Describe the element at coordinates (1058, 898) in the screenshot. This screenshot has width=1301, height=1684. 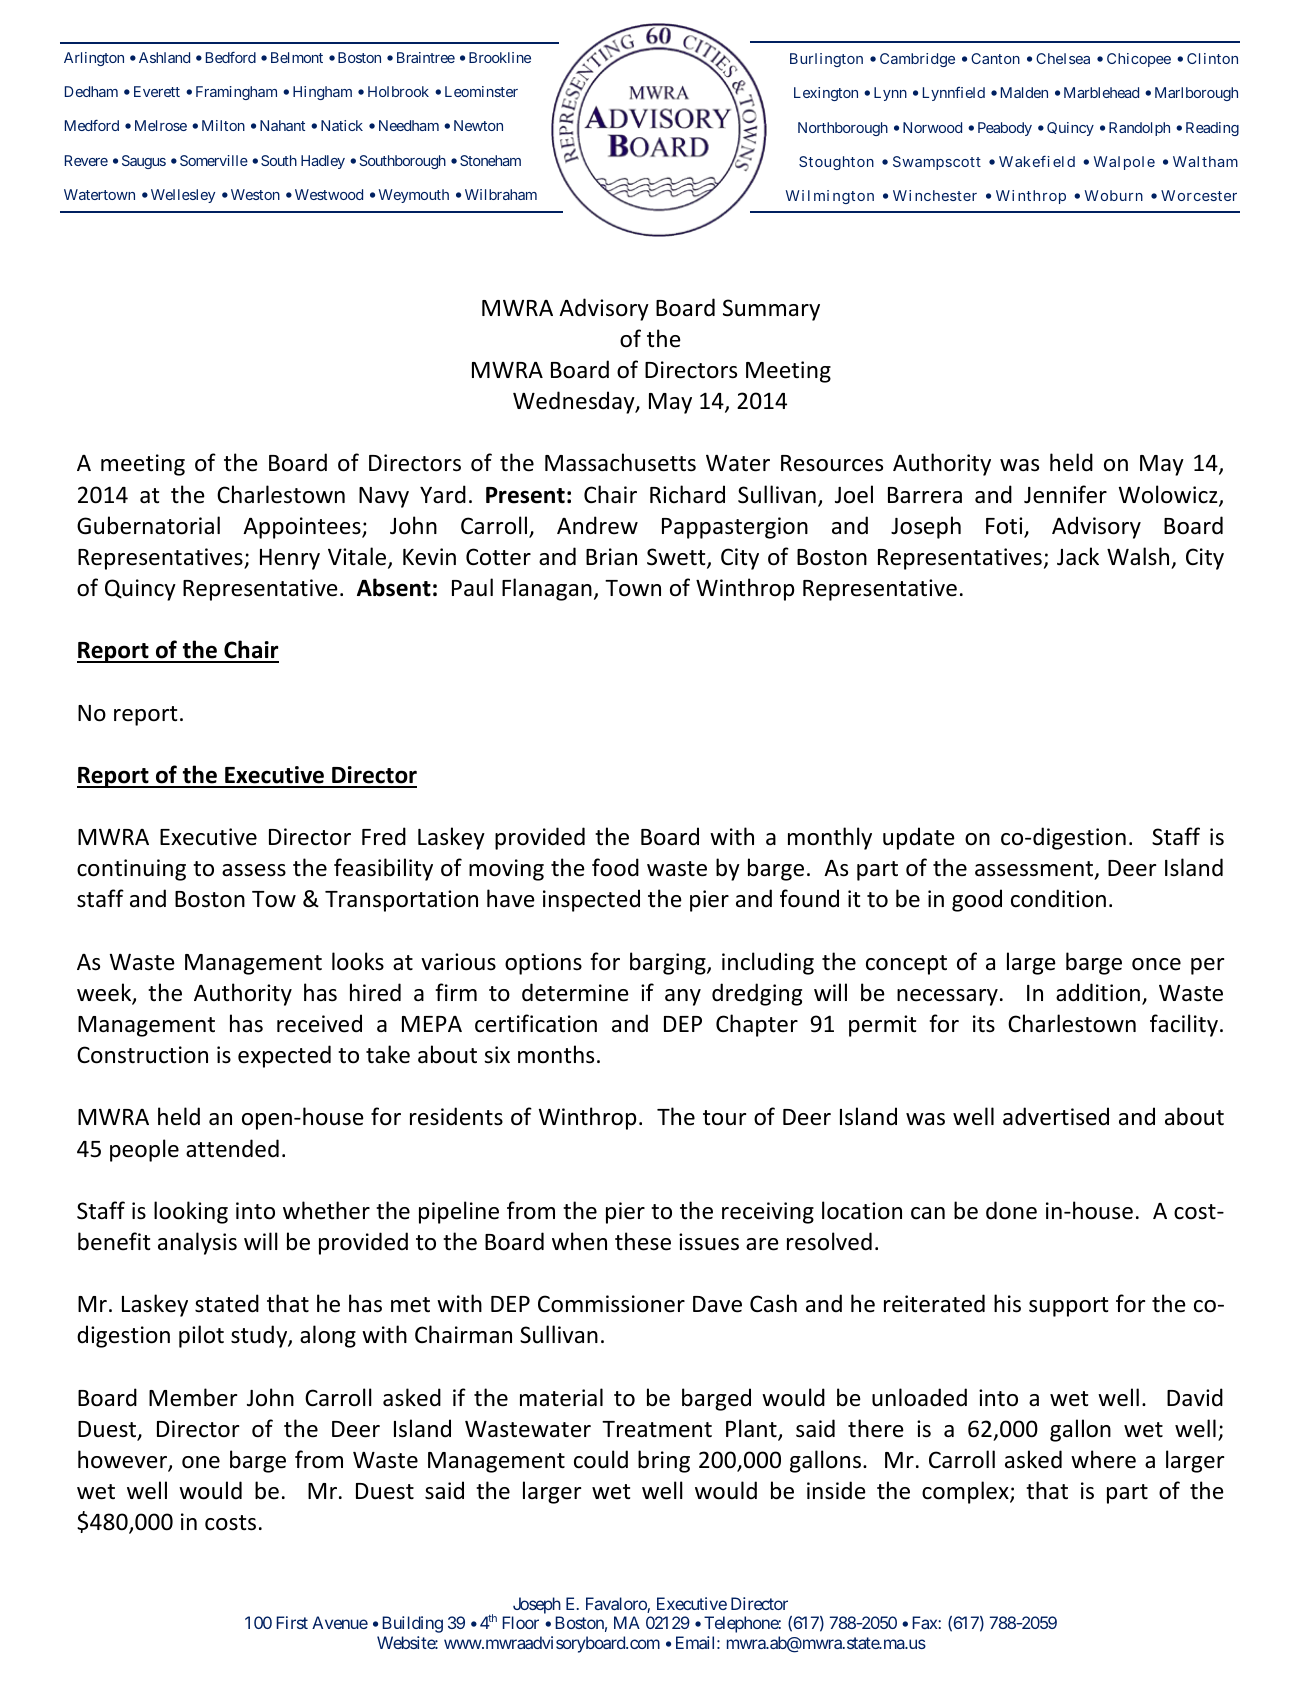
I see `condition` at that location.
